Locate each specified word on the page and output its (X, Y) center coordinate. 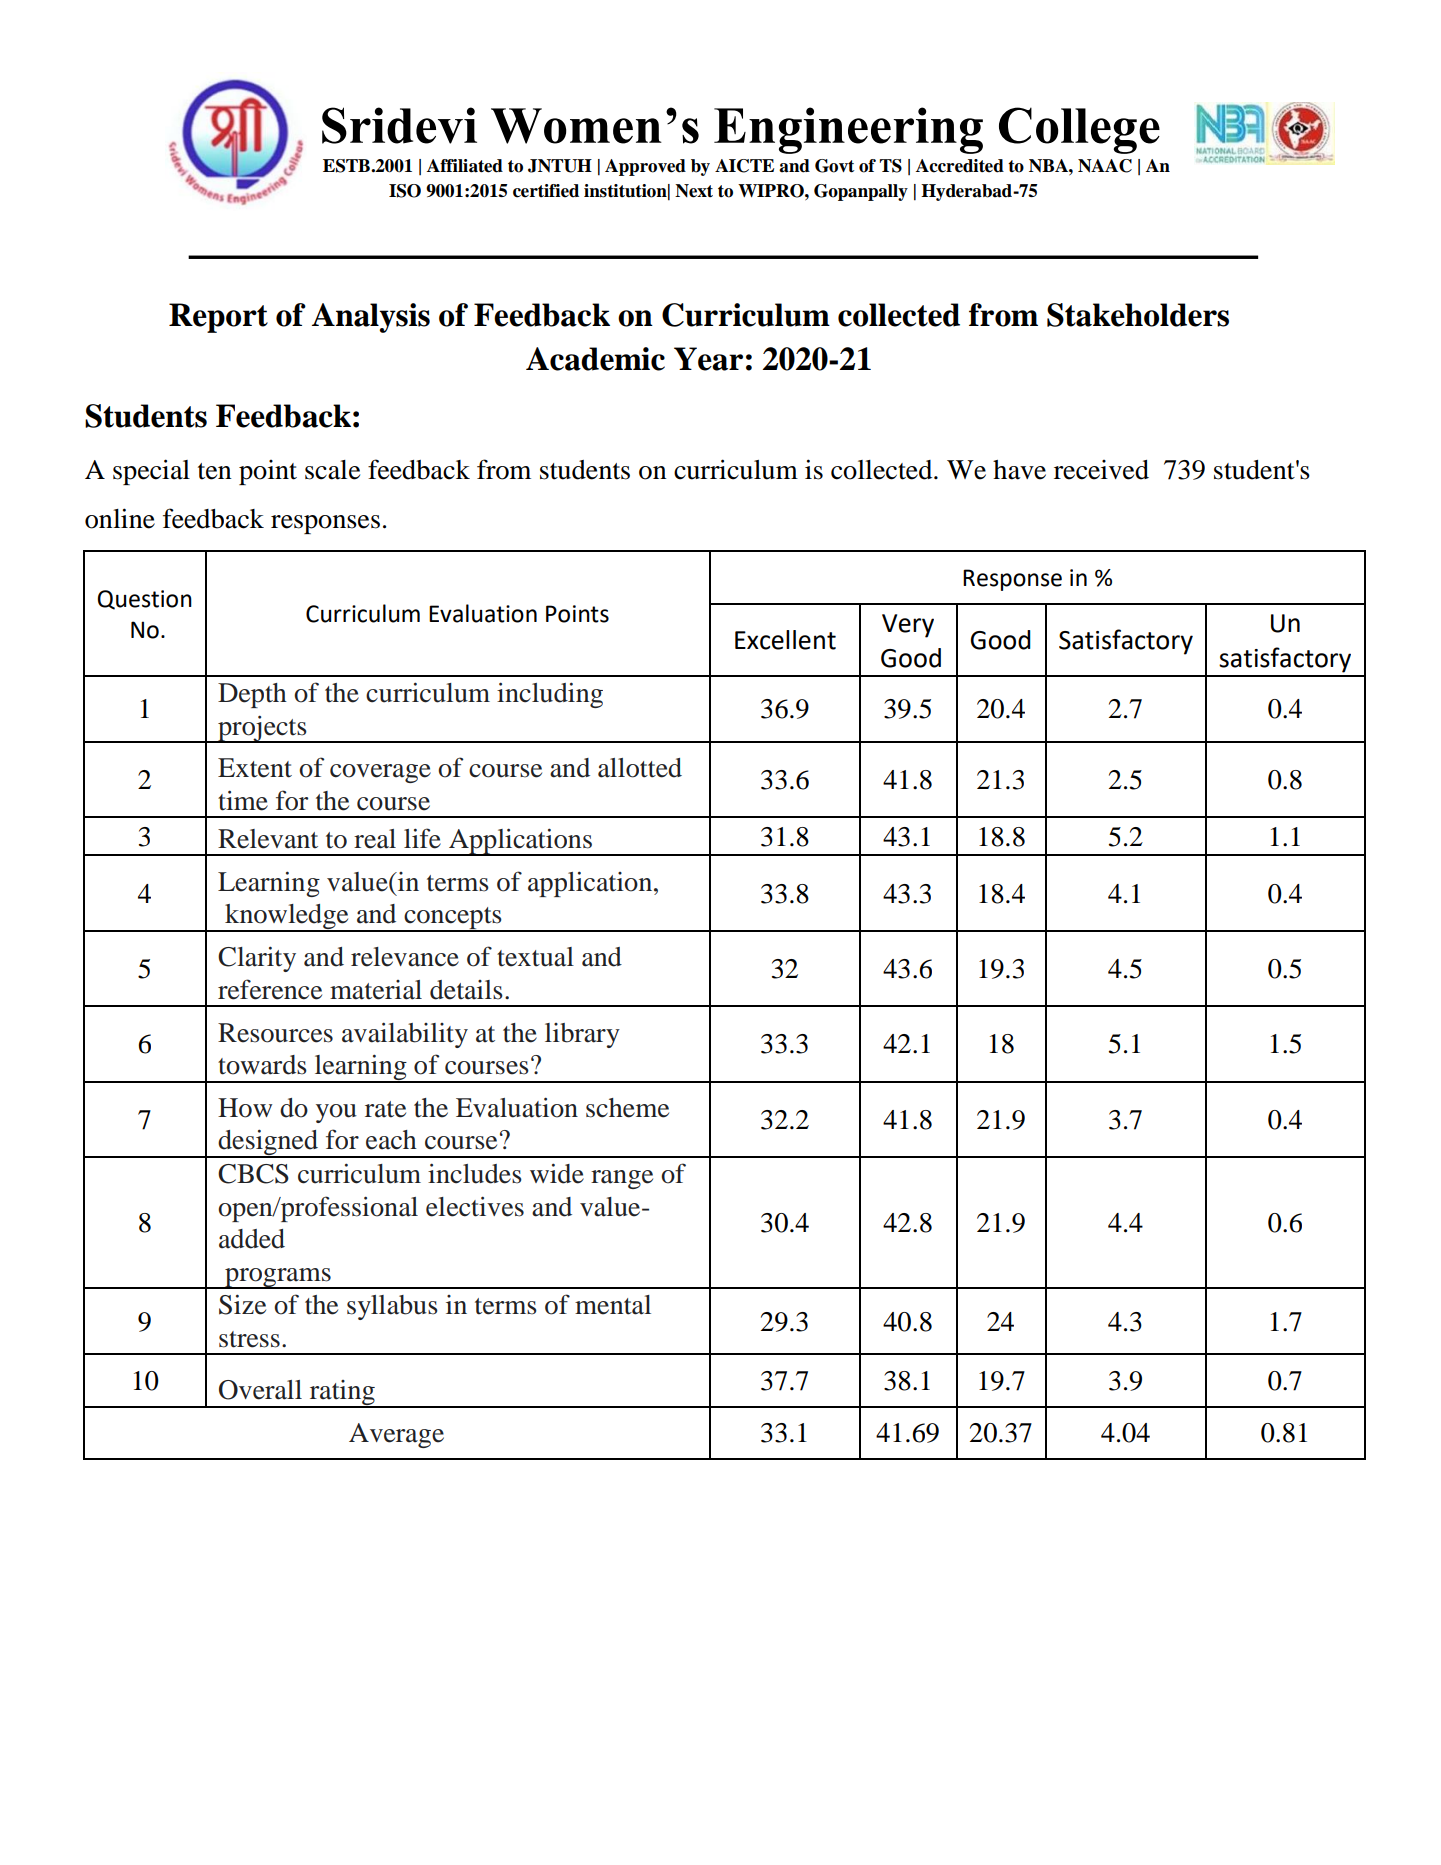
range (622, 1179)
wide (557, 1173)
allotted (640, 768)
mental (613, 1305)
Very (908, 626)
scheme (627, 1108)
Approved (645, 167)
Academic (595, 359)
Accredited (960, 166)
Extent (255, 768)
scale (332, 470)
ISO (405, 191)
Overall (260, 1390)
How (245, 1108)
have (1019, 470)
